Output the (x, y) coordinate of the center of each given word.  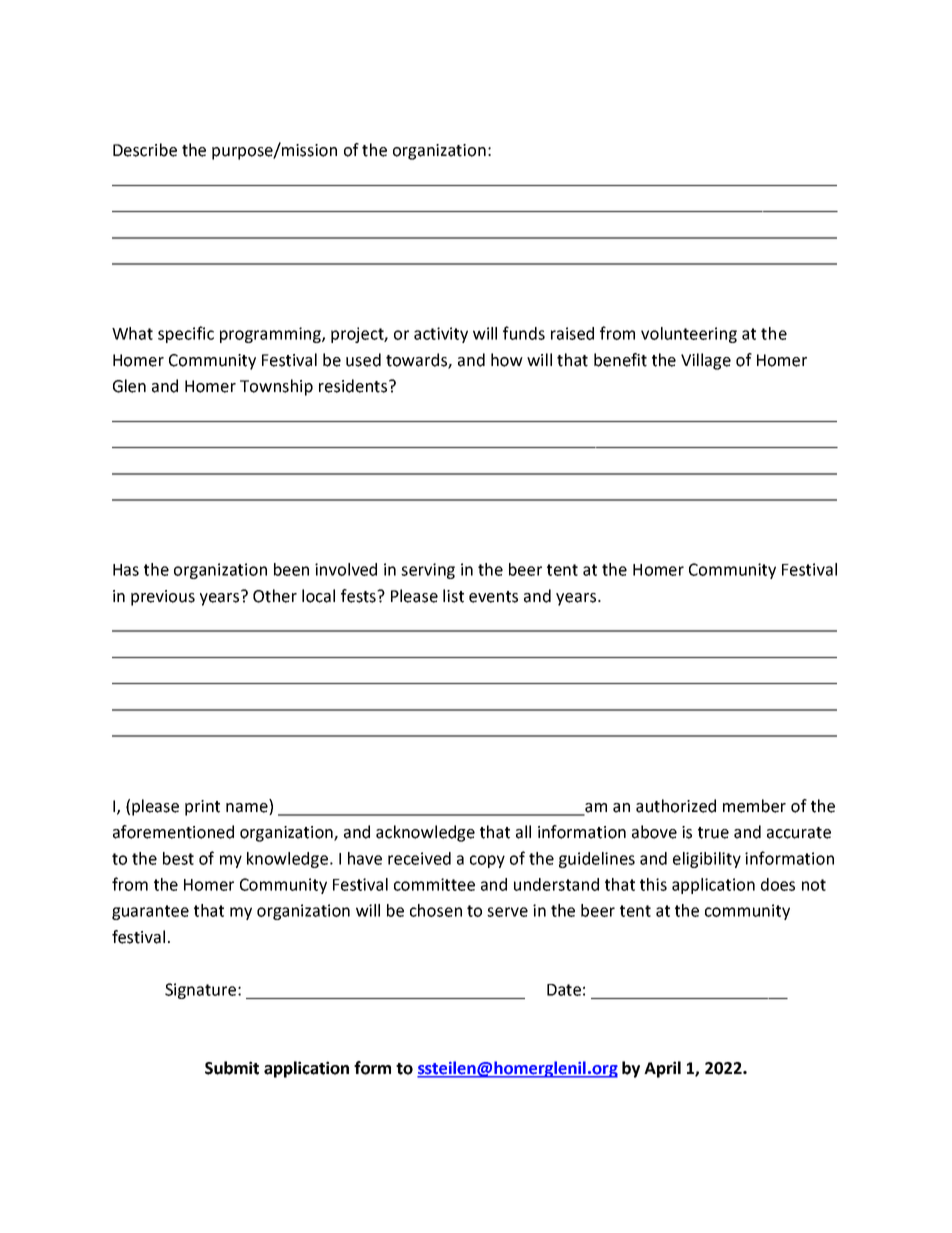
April (662, 1069)
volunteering (689, 335)
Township (276, 387)
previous (163, 598)
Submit (232, 1068)
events (493, 597)
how (507, 360)
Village (706, 361)
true (713, 833)
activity (441, 335)
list (453, 596)
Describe (145, 150)
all (523, 832)
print (202, 808)
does (778, 884)
